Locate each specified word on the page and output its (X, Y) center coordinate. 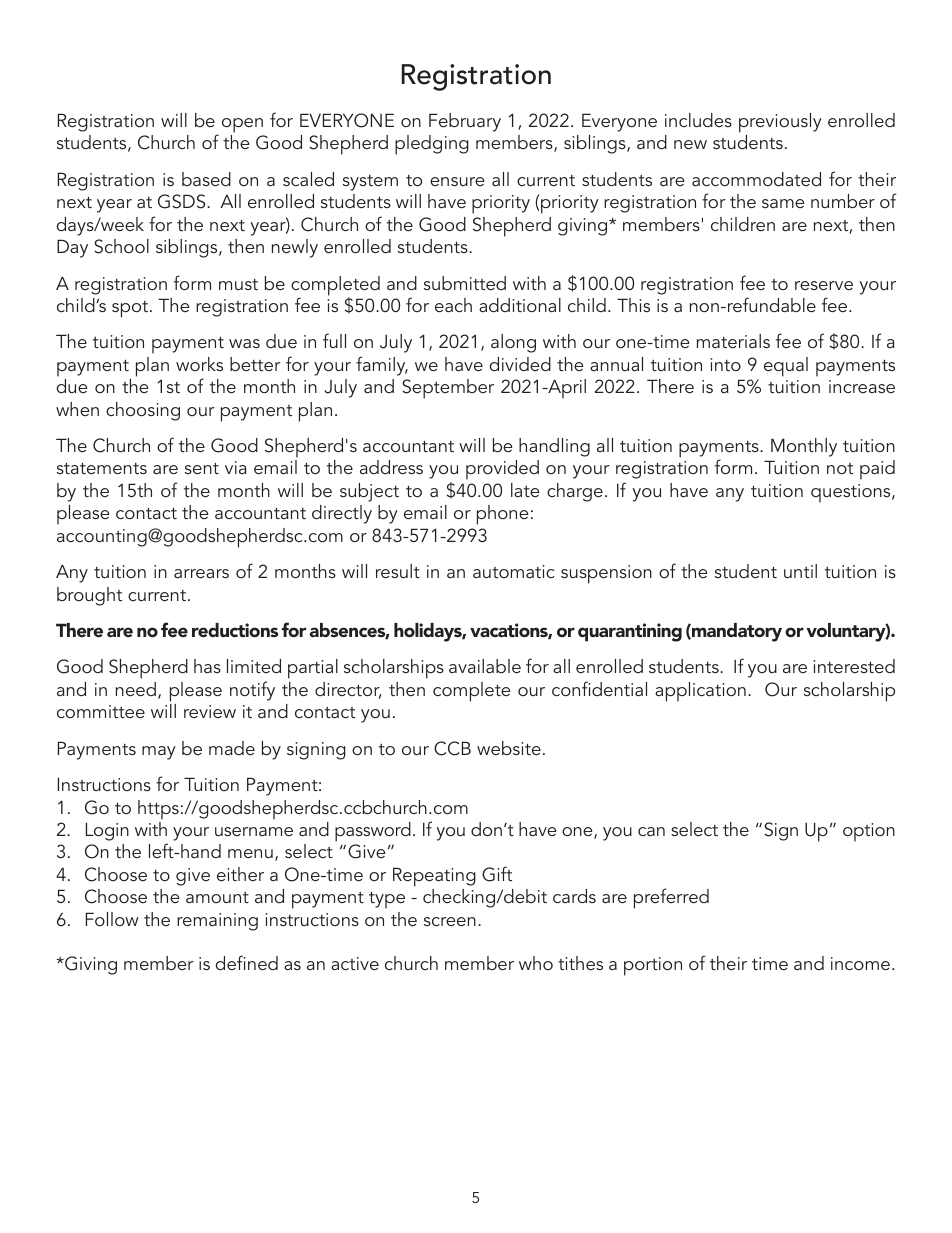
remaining (217, 922)
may (159, 753)
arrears (201, 573)
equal (786, 367)
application (700, 692)
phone (502, 515)
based (206, 179)
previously (780, 123)
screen (450, 921)
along (513, 343)
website (509, 748)
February (465, 122)
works (199, 364)
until (800, 571)
